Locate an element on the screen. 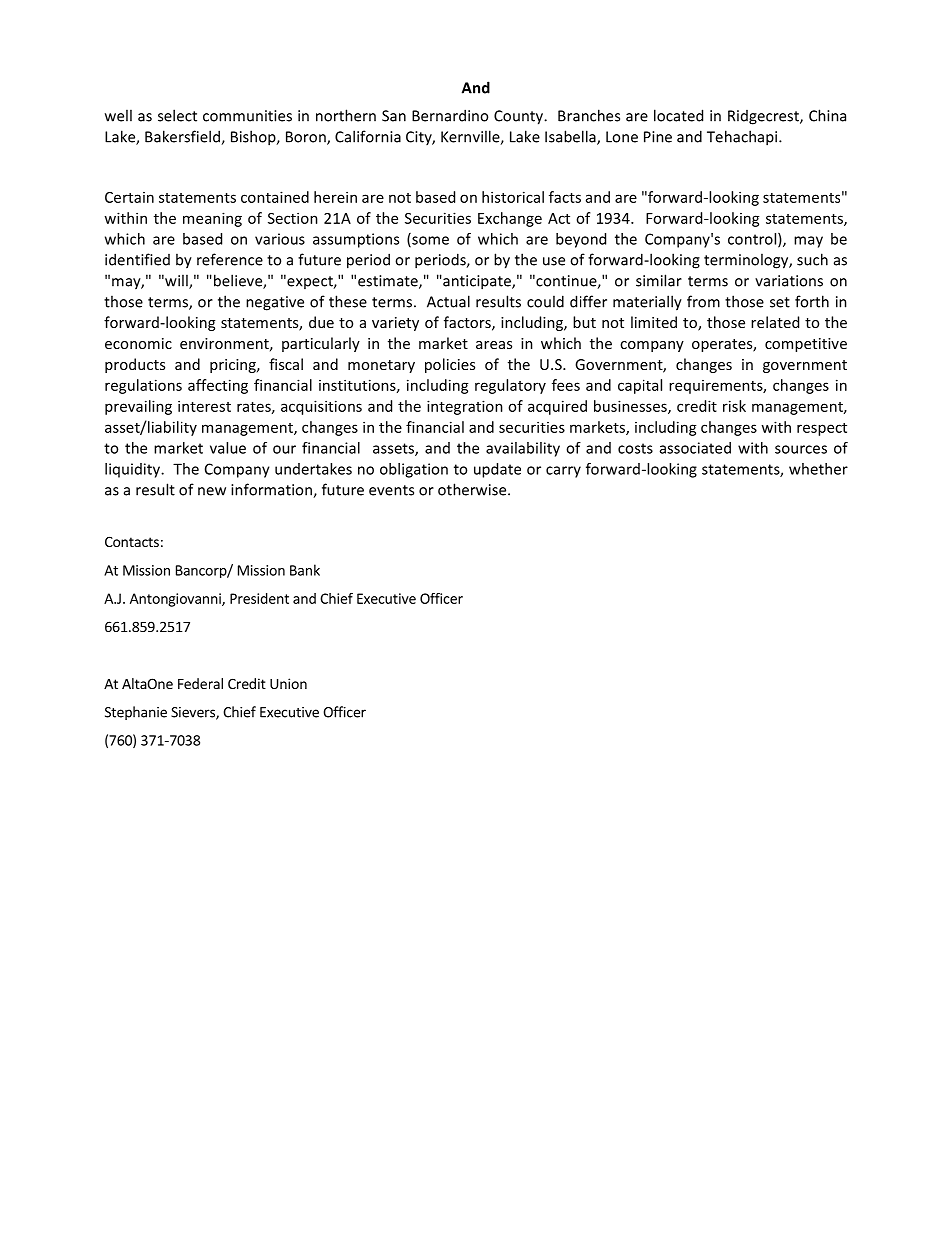 The image size is (952, 1233). anticipate is located at coordinates (477, 282).
